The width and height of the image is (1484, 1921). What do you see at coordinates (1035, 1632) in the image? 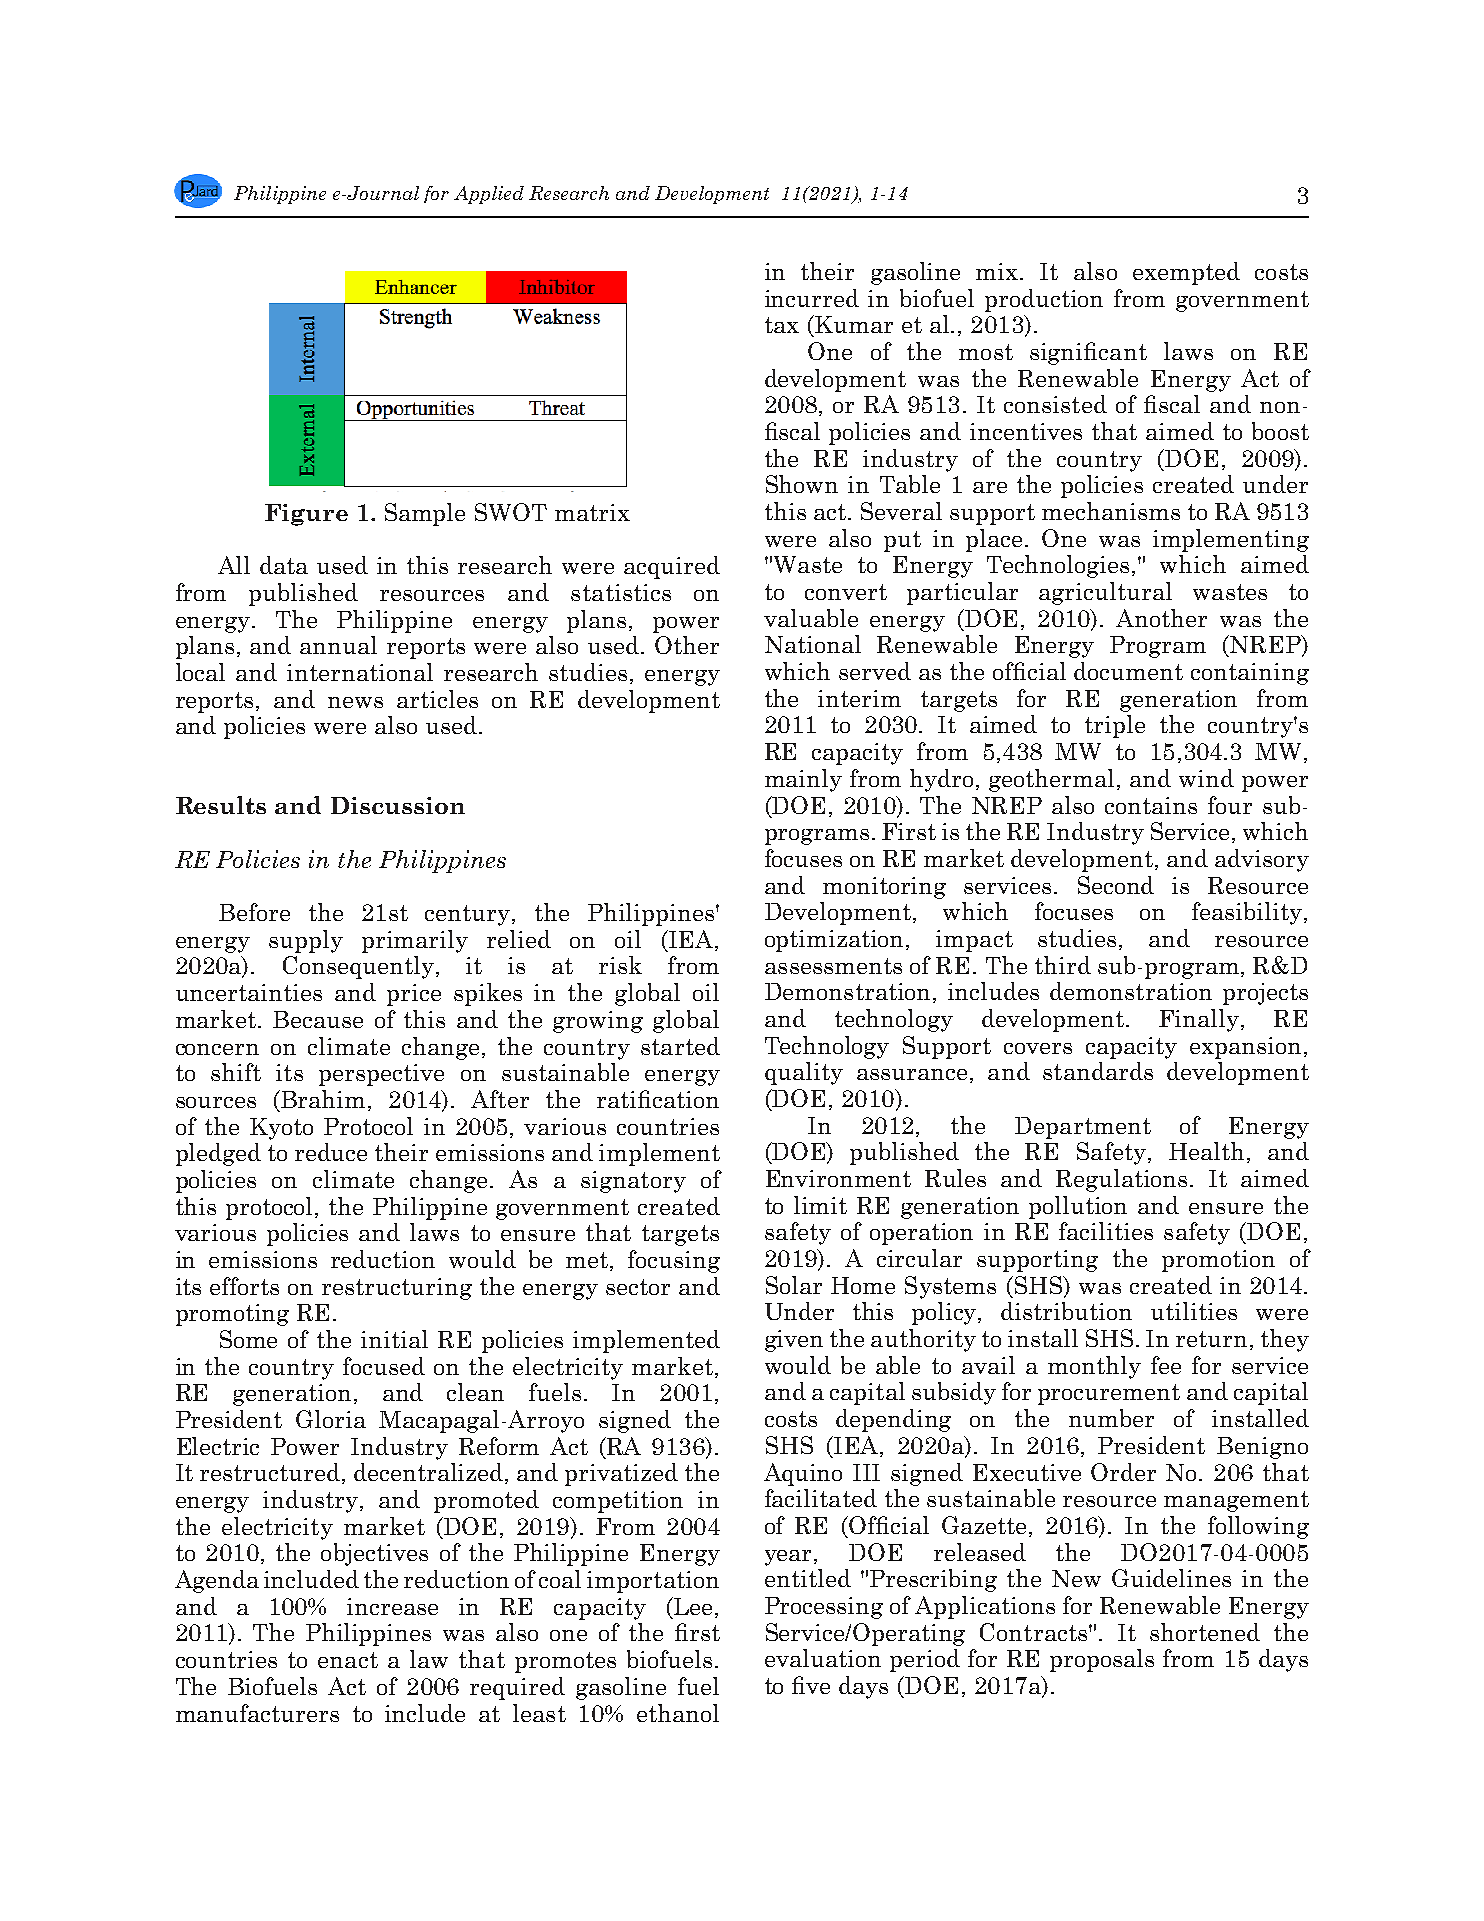
I see `Contracts` at bounding box center [1035, 1632].
